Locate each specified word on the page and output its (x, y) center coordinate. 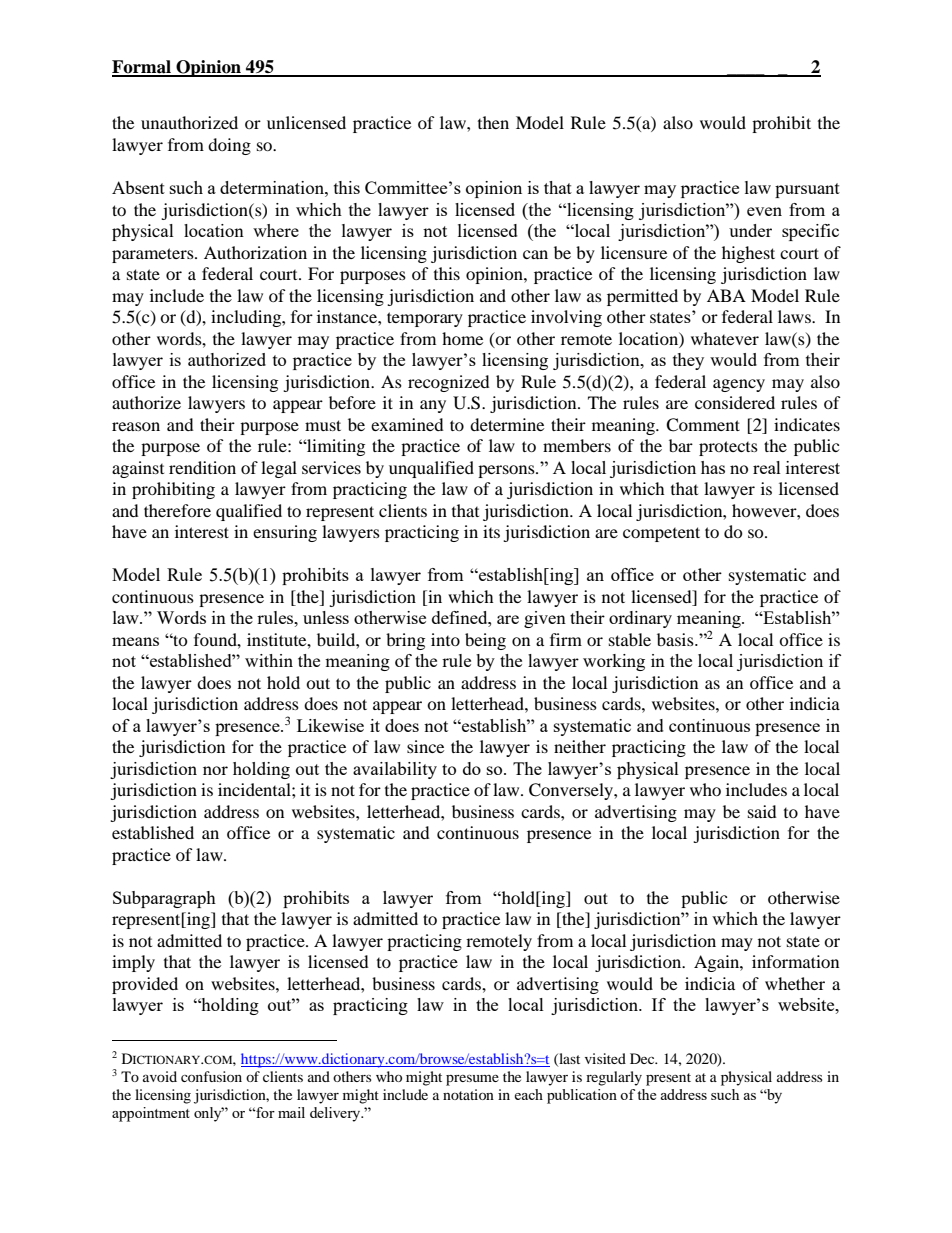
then (493, 122)
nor (215, 770)
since (425, 746)
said (762, 811)
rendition (202, 467)
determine (507, 424)
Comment (703, 425)
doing (229, 146)
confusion (211, 1076)
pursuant (807, 190)
